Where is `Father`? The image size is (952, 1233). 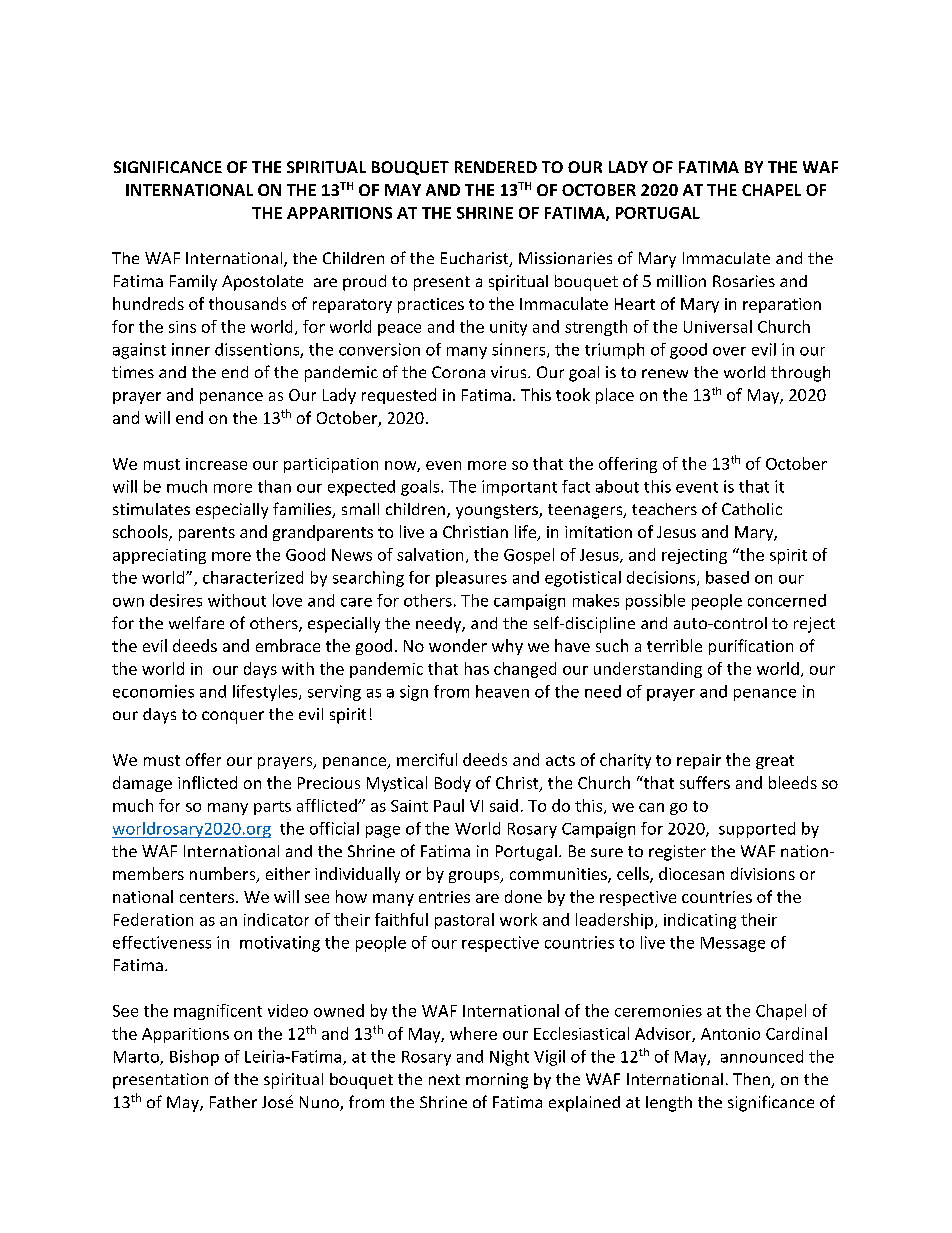 Father is located at coordinates (233, 1102).
